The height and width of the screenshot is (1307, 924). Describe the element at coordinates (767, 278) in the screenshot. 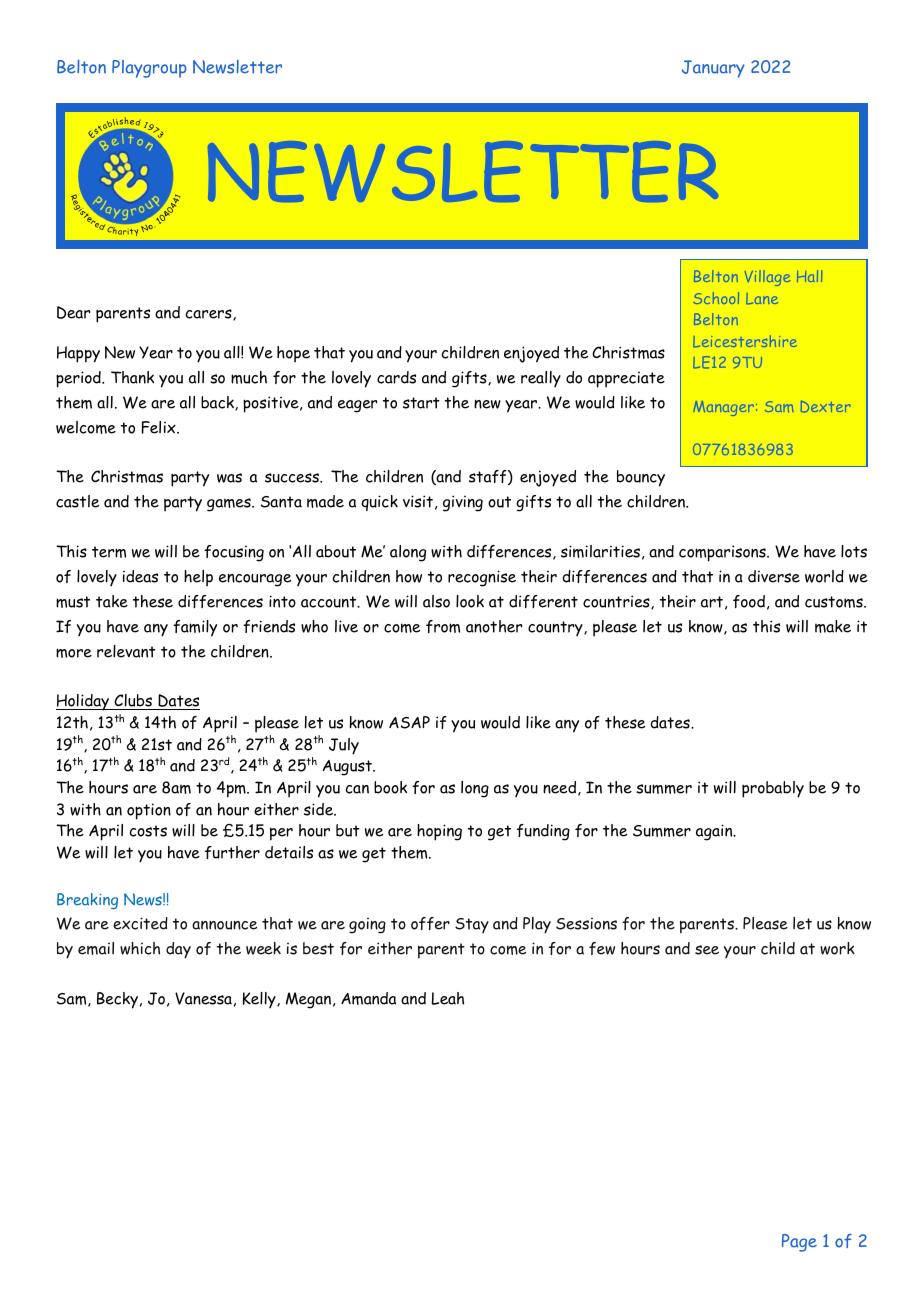

I see `Village` at that location.
